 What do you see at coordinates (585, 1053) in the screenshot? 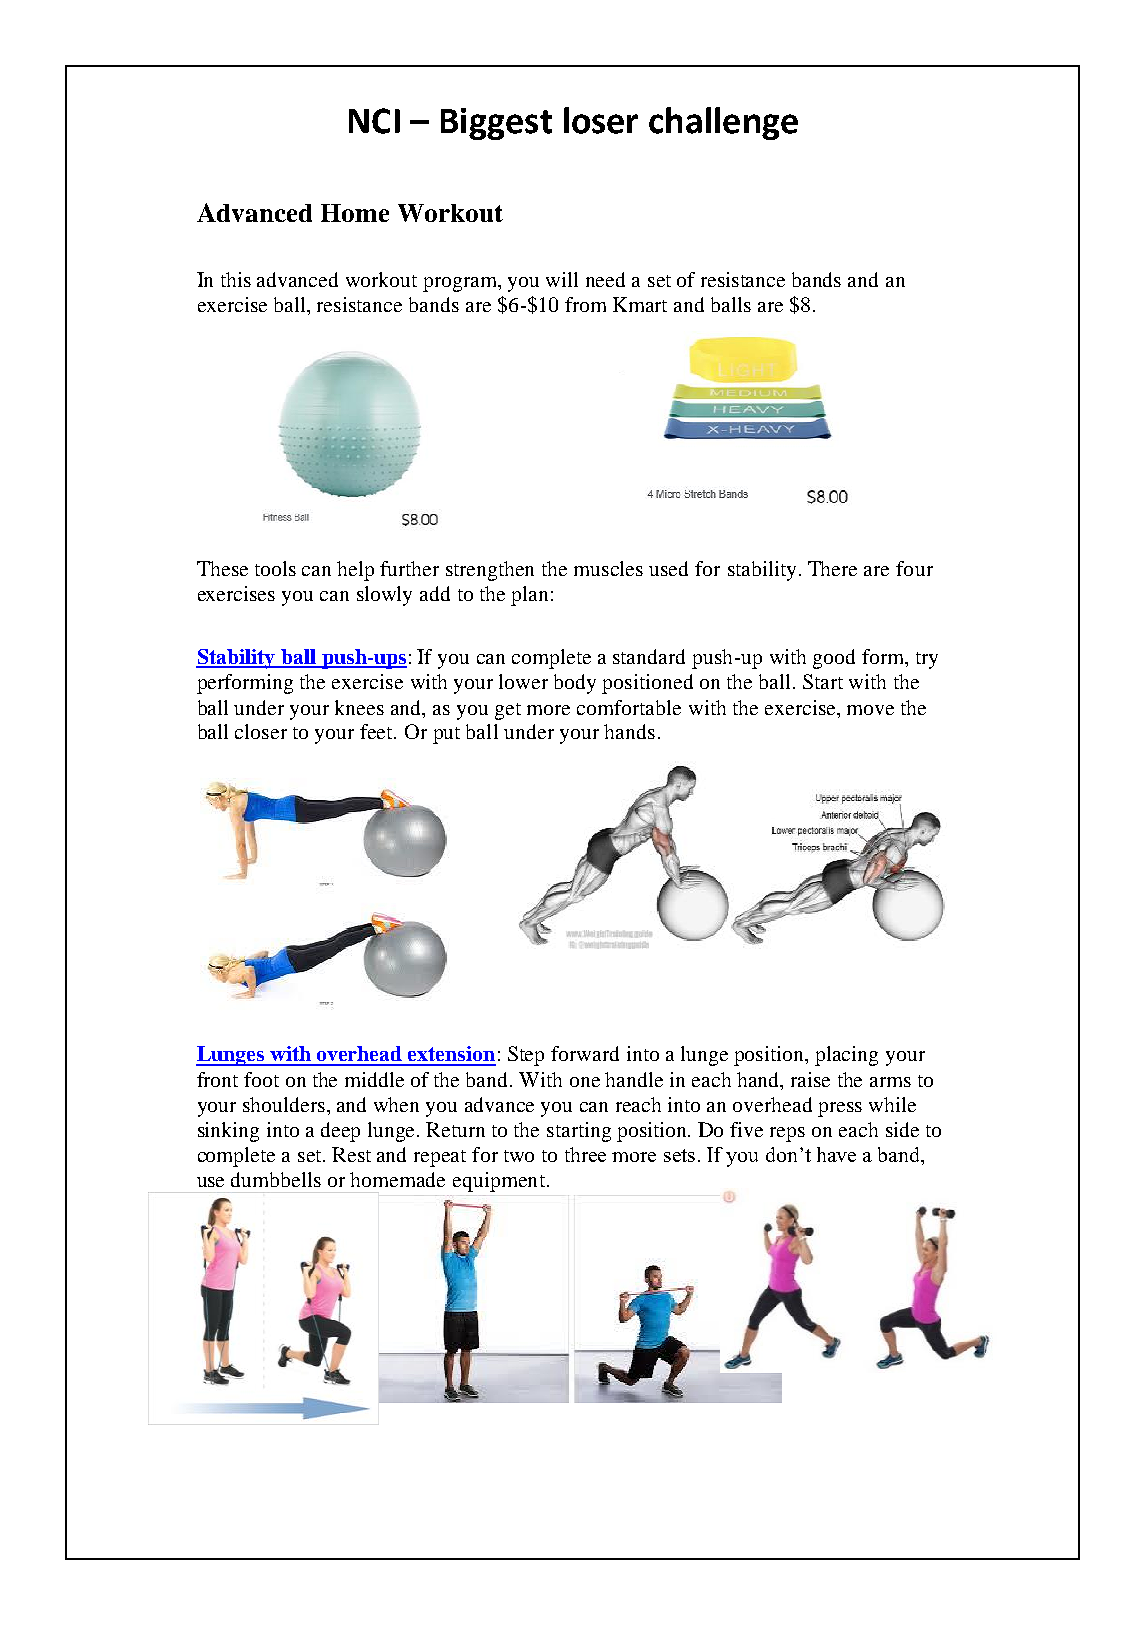
I see `forward` at bounding box center [585, 1053].
